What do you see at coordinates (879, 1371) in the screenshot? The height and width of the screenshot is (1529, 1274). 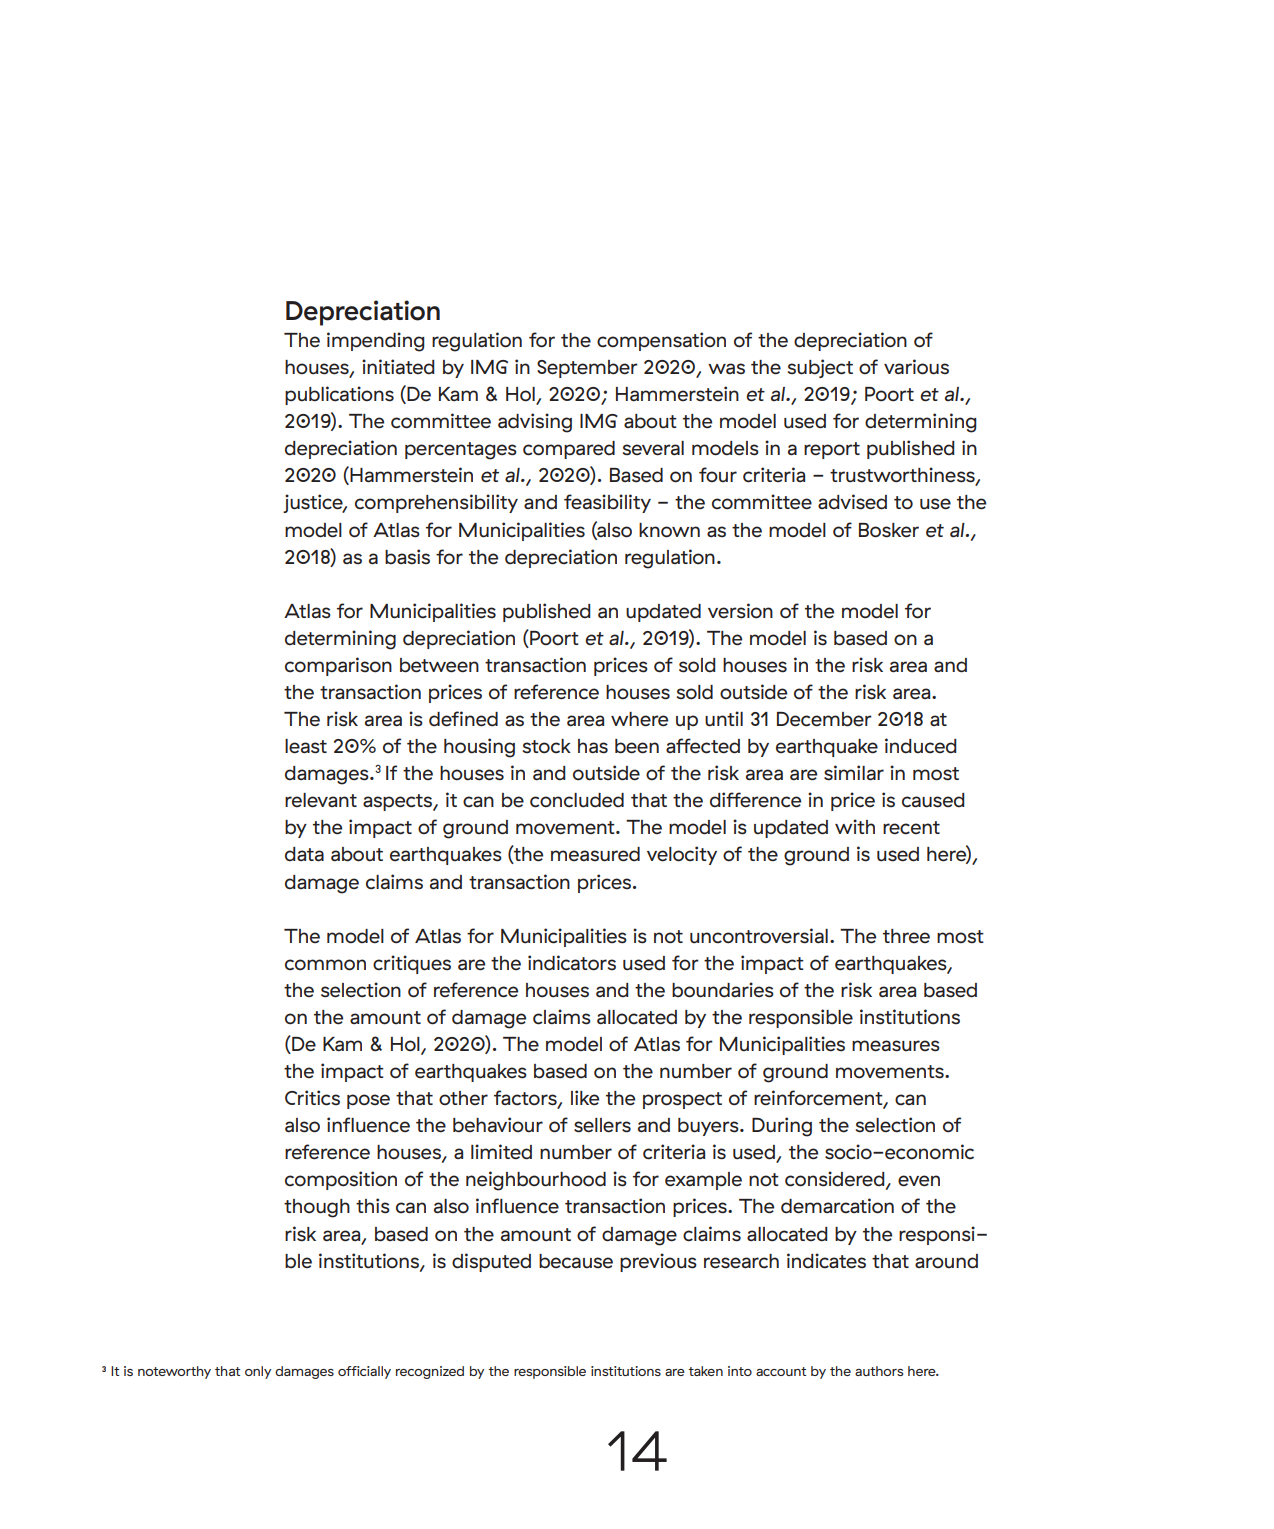 I see `authors` at bounding box center [879, 1371].
